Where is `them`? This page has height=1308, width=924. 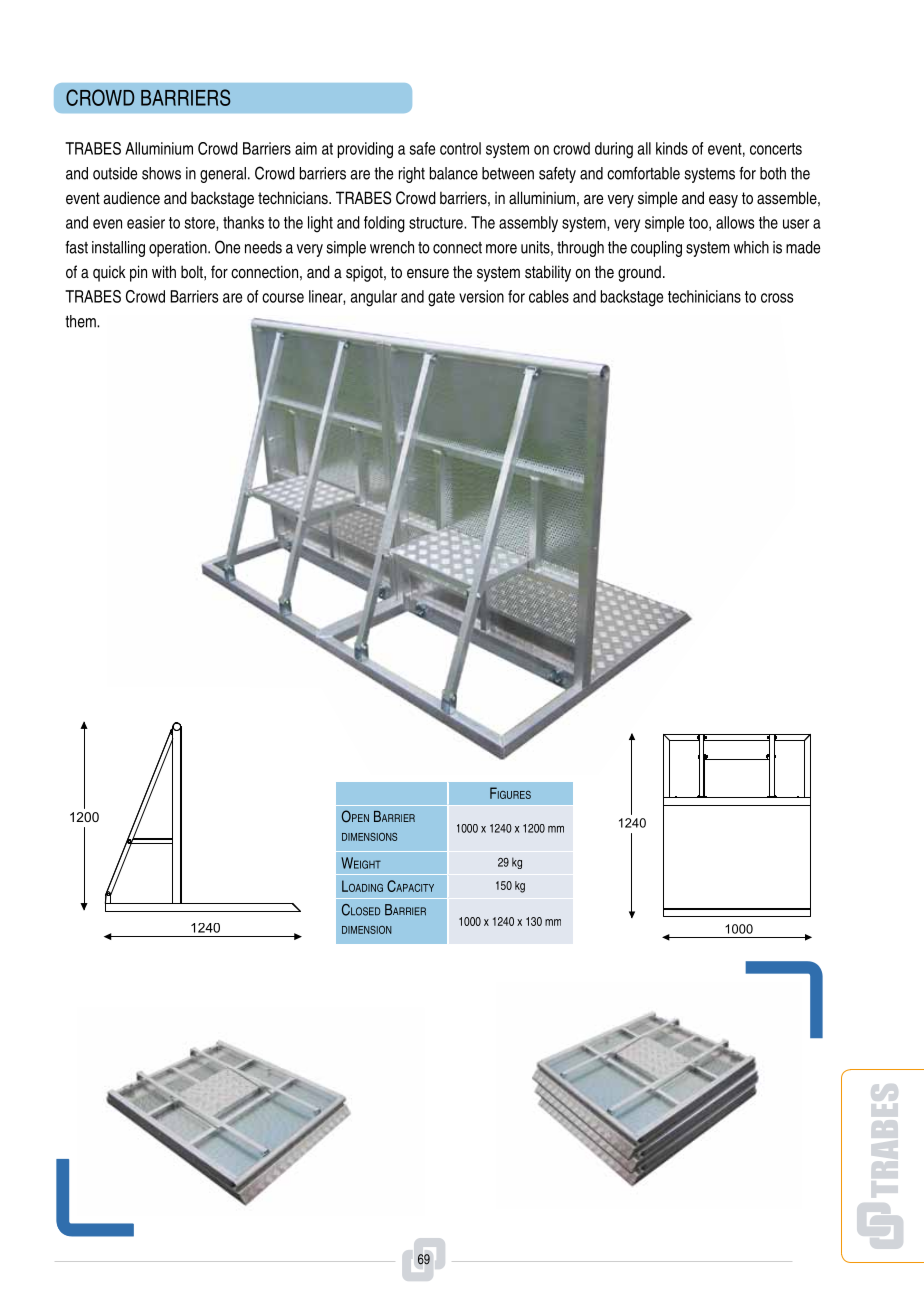 them is located at coordinates (81, 321).
